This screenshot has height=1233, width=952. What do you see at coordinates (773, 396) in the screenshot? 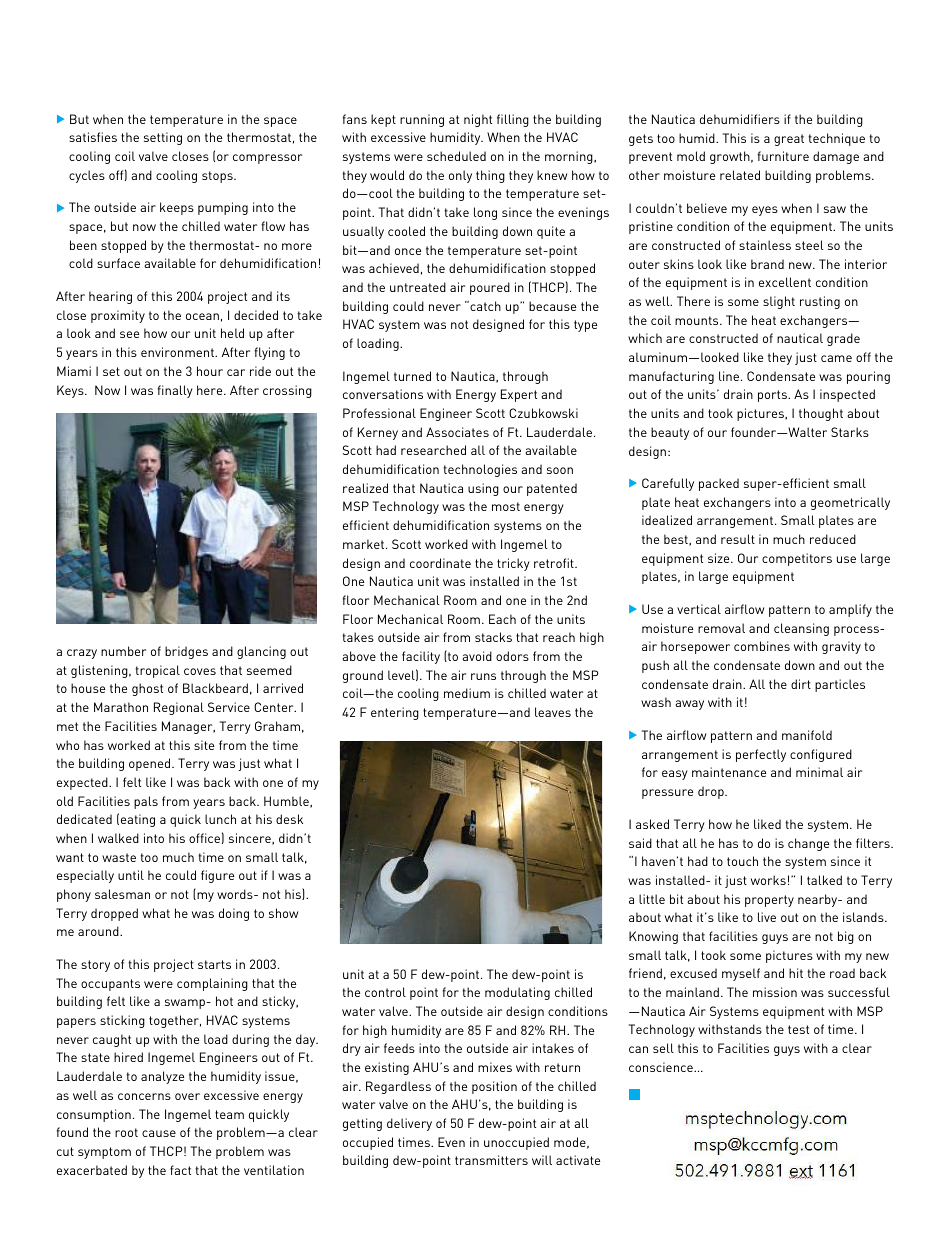
I see `ports` at bounding box center [773, 396].
